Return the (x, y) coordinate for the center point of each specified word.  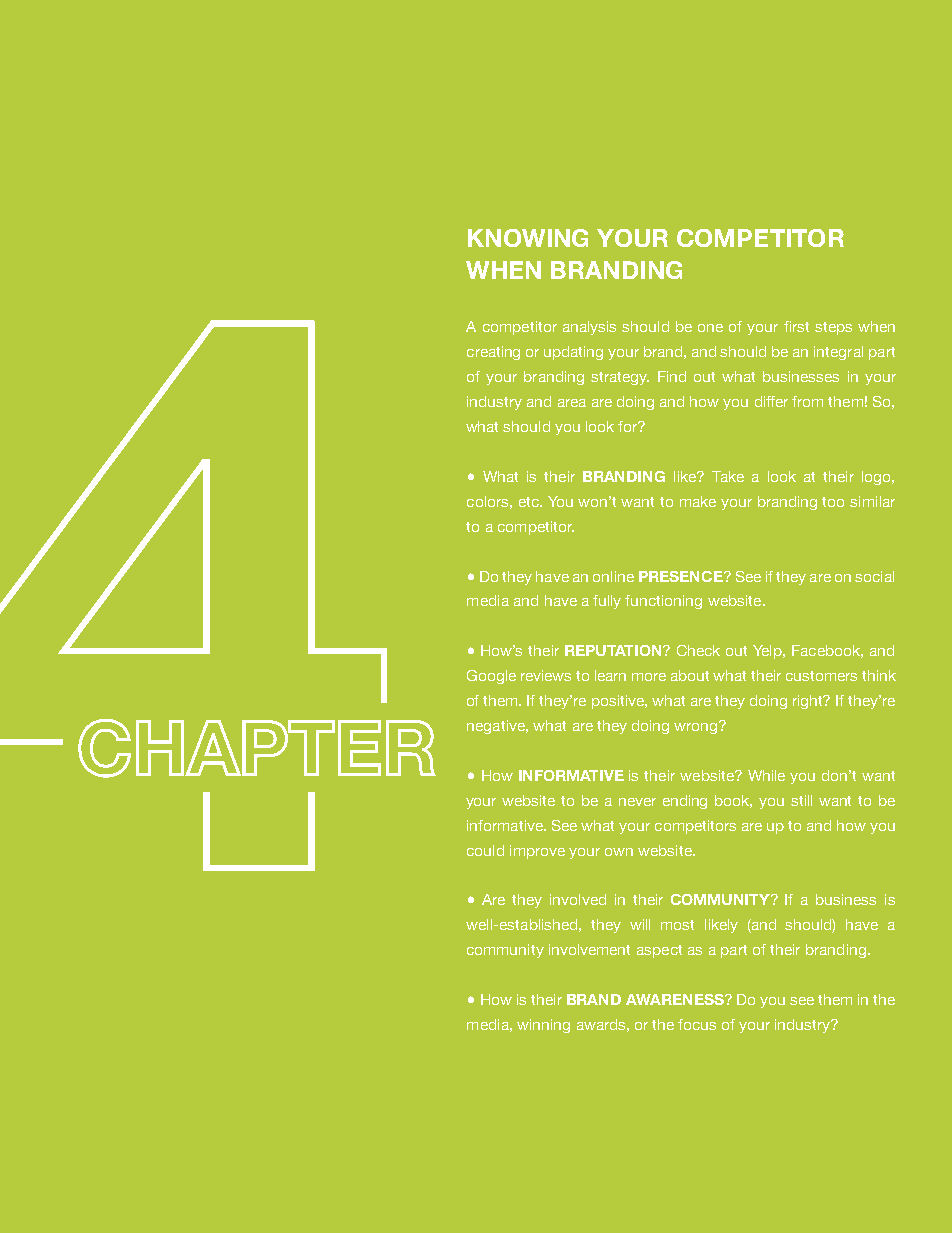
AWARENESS (676, 999)
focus (697, 1024)
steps (833, 328)
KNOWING (528, 238)
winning (543, 1026)
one (710, 328)
